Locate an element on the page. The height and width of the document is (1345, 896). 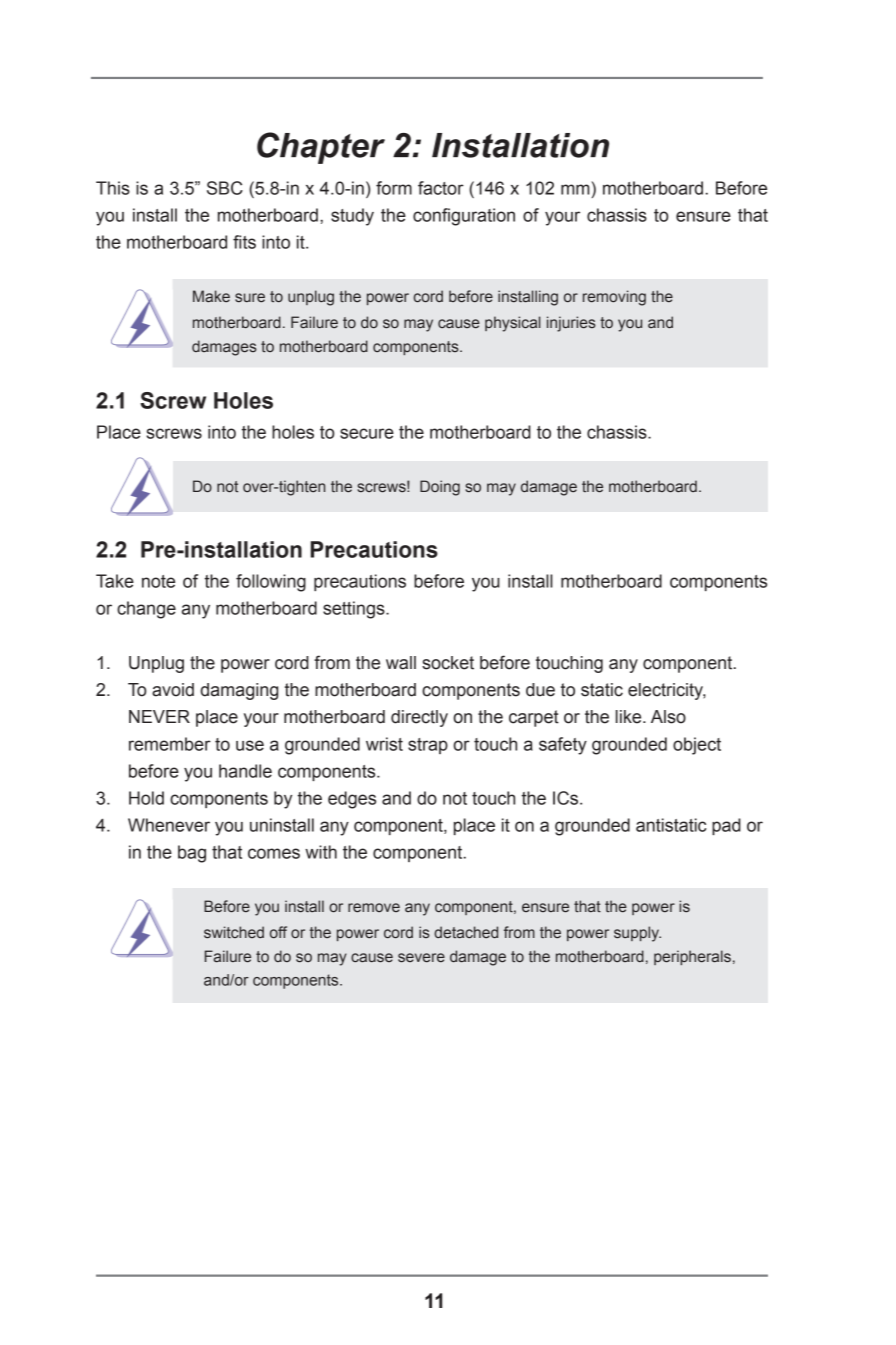
SBC is located at coordinates (225, 188).
